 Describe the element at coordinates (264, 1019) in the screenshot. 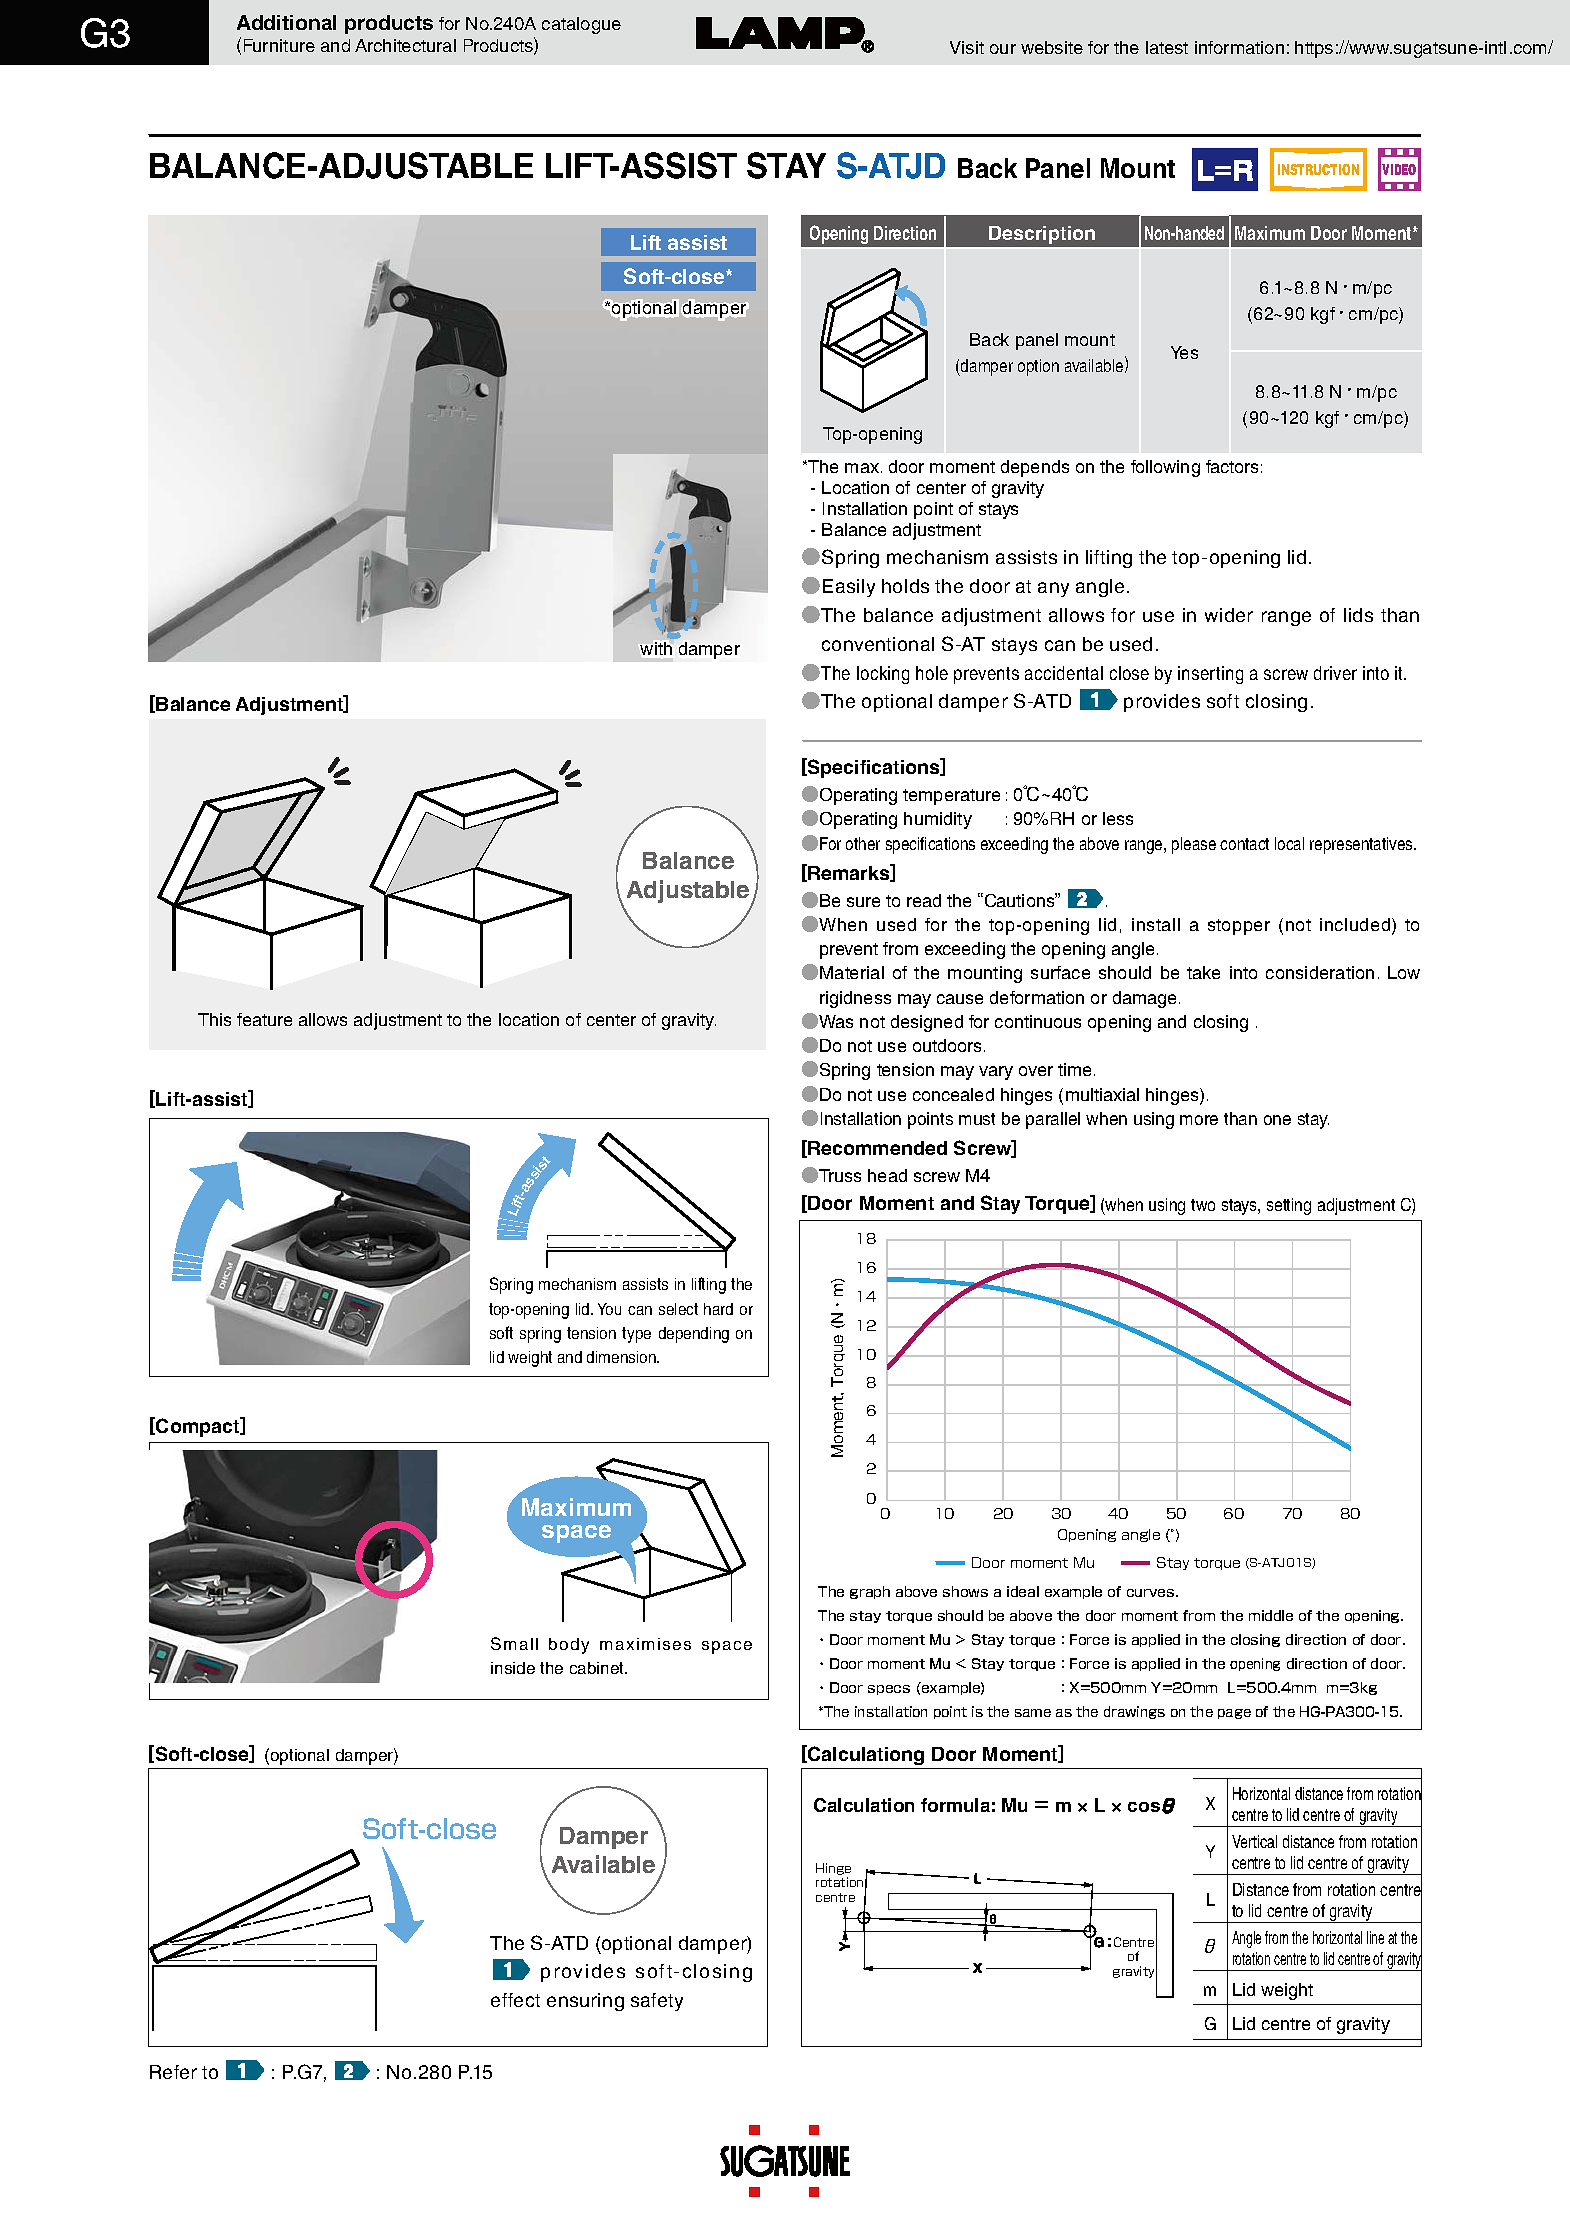

I see `feature` at that location.
